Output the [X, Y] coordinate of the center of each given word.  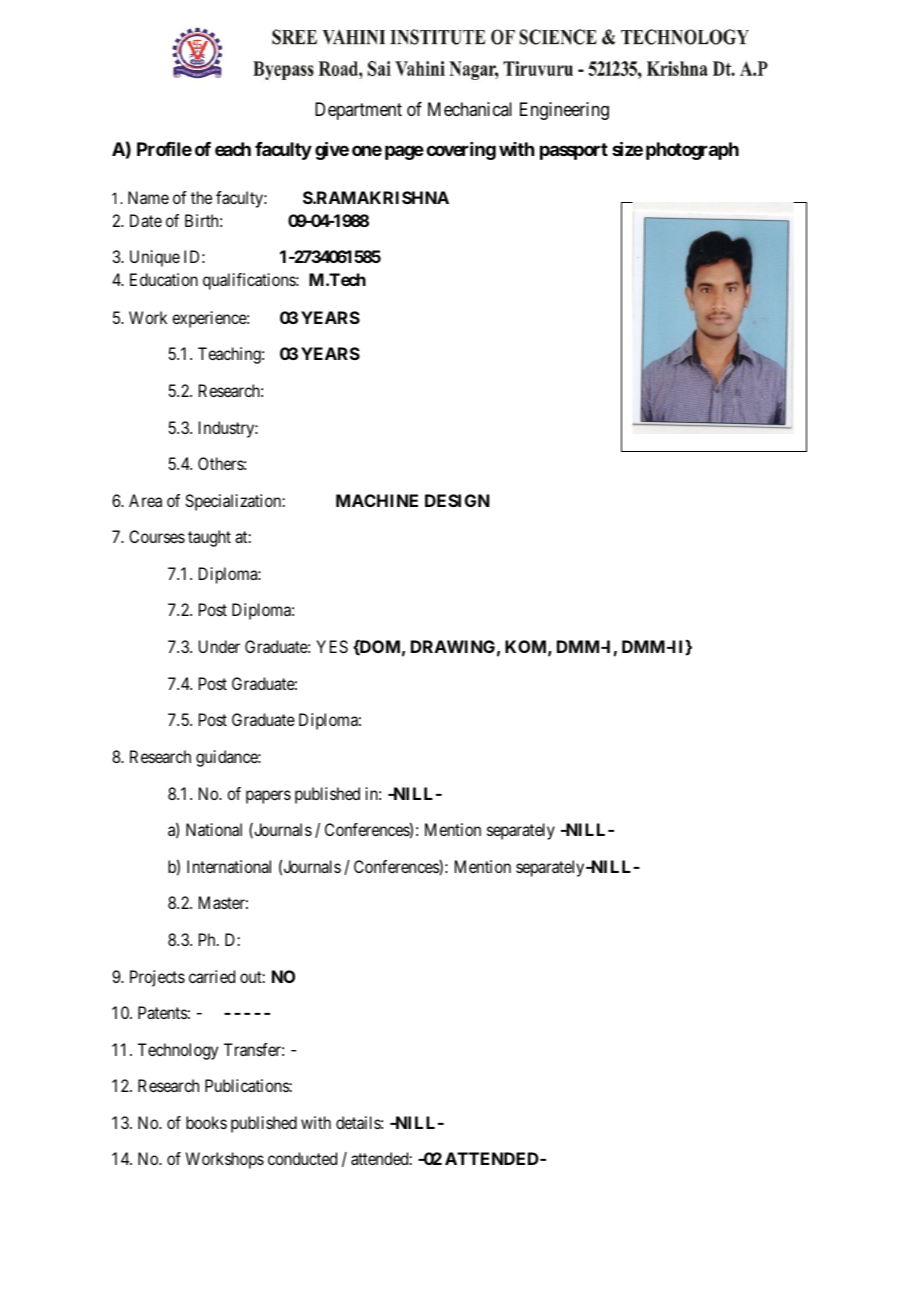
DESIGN [457, 500]
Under [219, 646]
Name [148, 197]
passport [574, 151]
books [206, 1122]
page [404, 152]
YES [332, 646]
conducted [302, 1158]
